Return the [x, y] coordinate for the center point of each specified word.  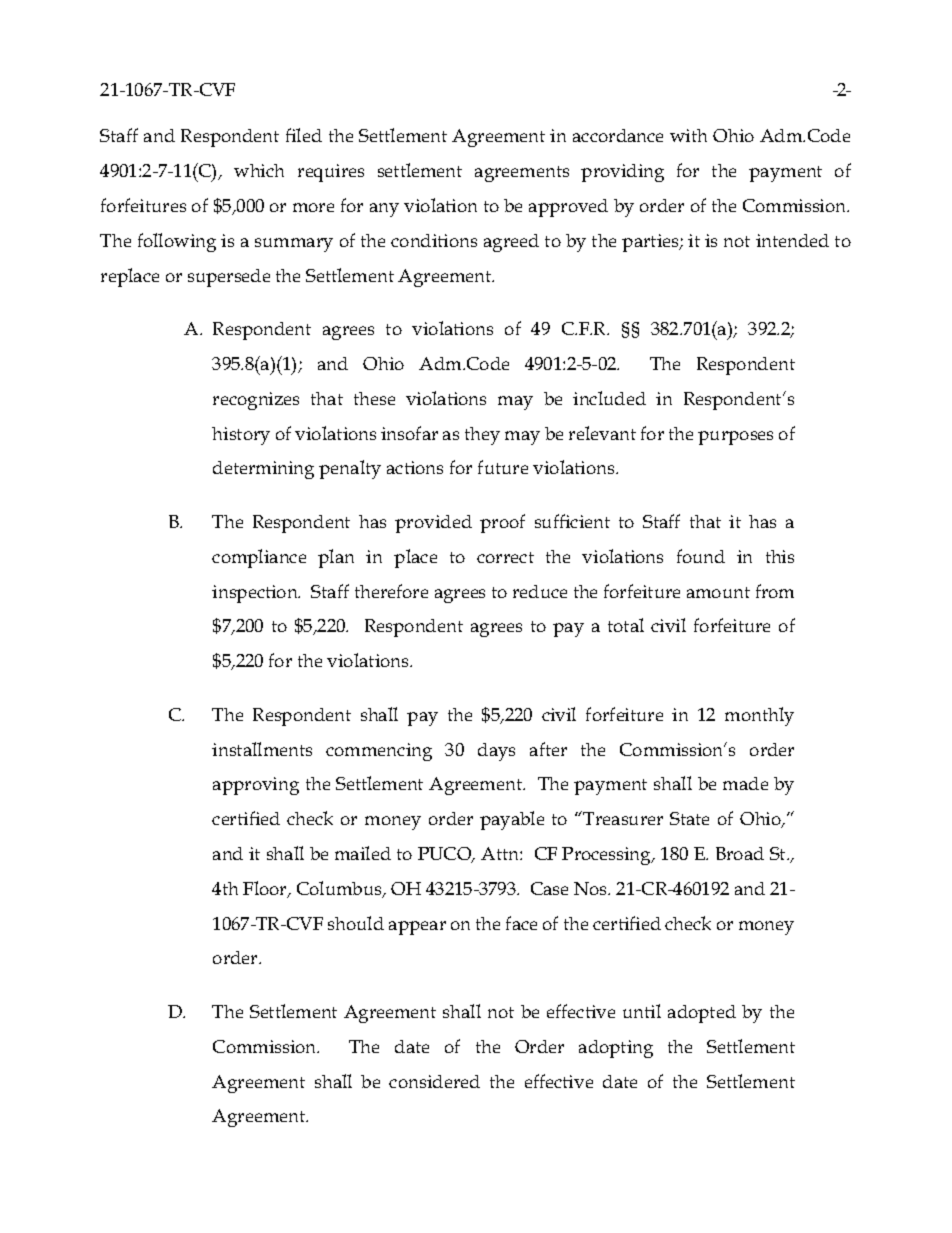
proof [502, 523]
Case [549, 888]
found [701, 556]
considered [434, 1081]
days [496, 752]
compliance [259, 558]
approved [568, 208]
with [688, 135]
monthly [759, 716]
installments [262, 749]
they [482, 436]
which [259, 170]
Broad [740, 853]
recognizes [256, 401]
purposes [735, 438]
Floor [266, 889]
